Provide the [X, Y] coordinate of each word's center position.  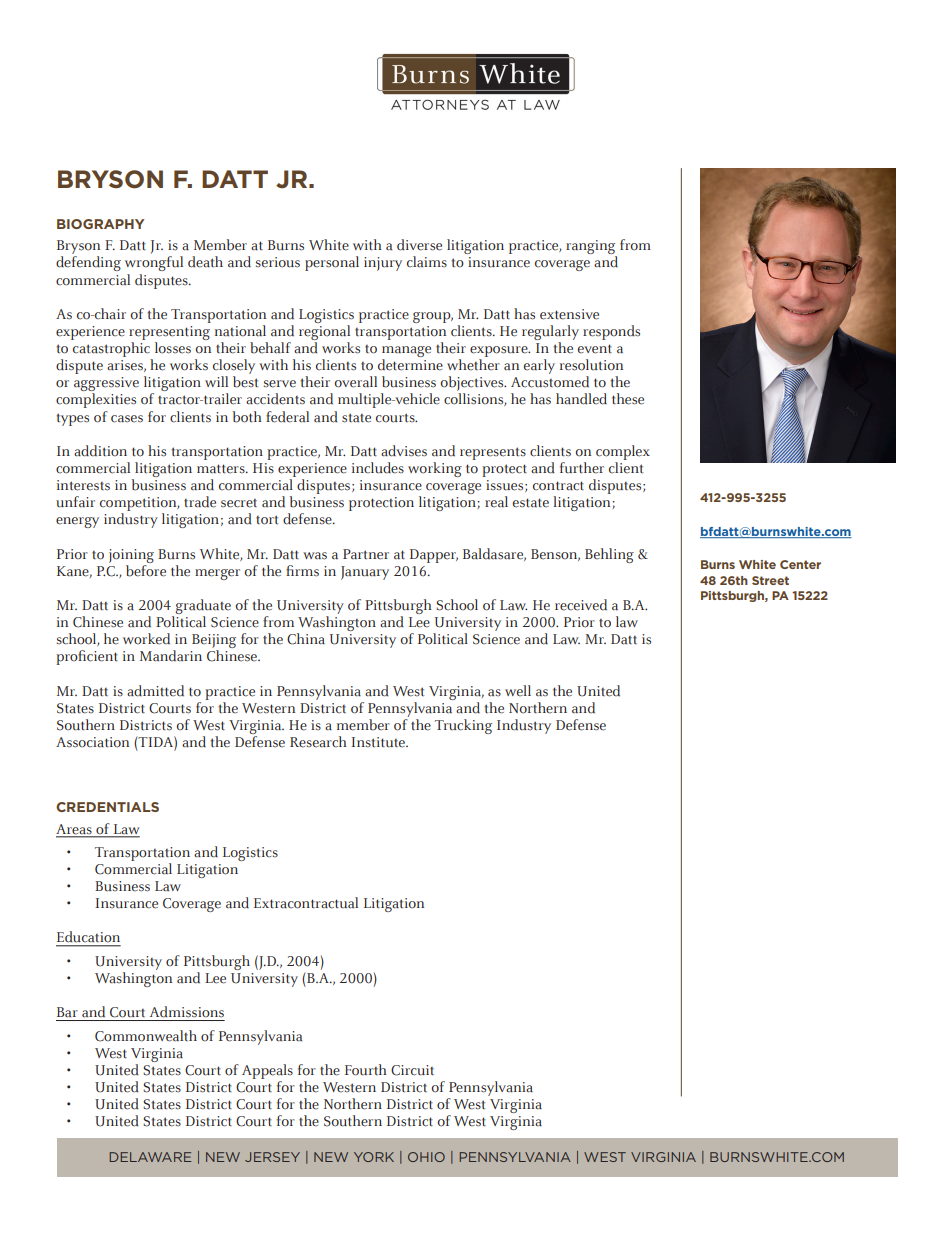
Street [770, 580]
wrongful [154, 263]
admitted [155, 691]
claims [427, 262]
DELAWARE [150, 1157]
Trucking [463, 726]
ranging [591, 248]
